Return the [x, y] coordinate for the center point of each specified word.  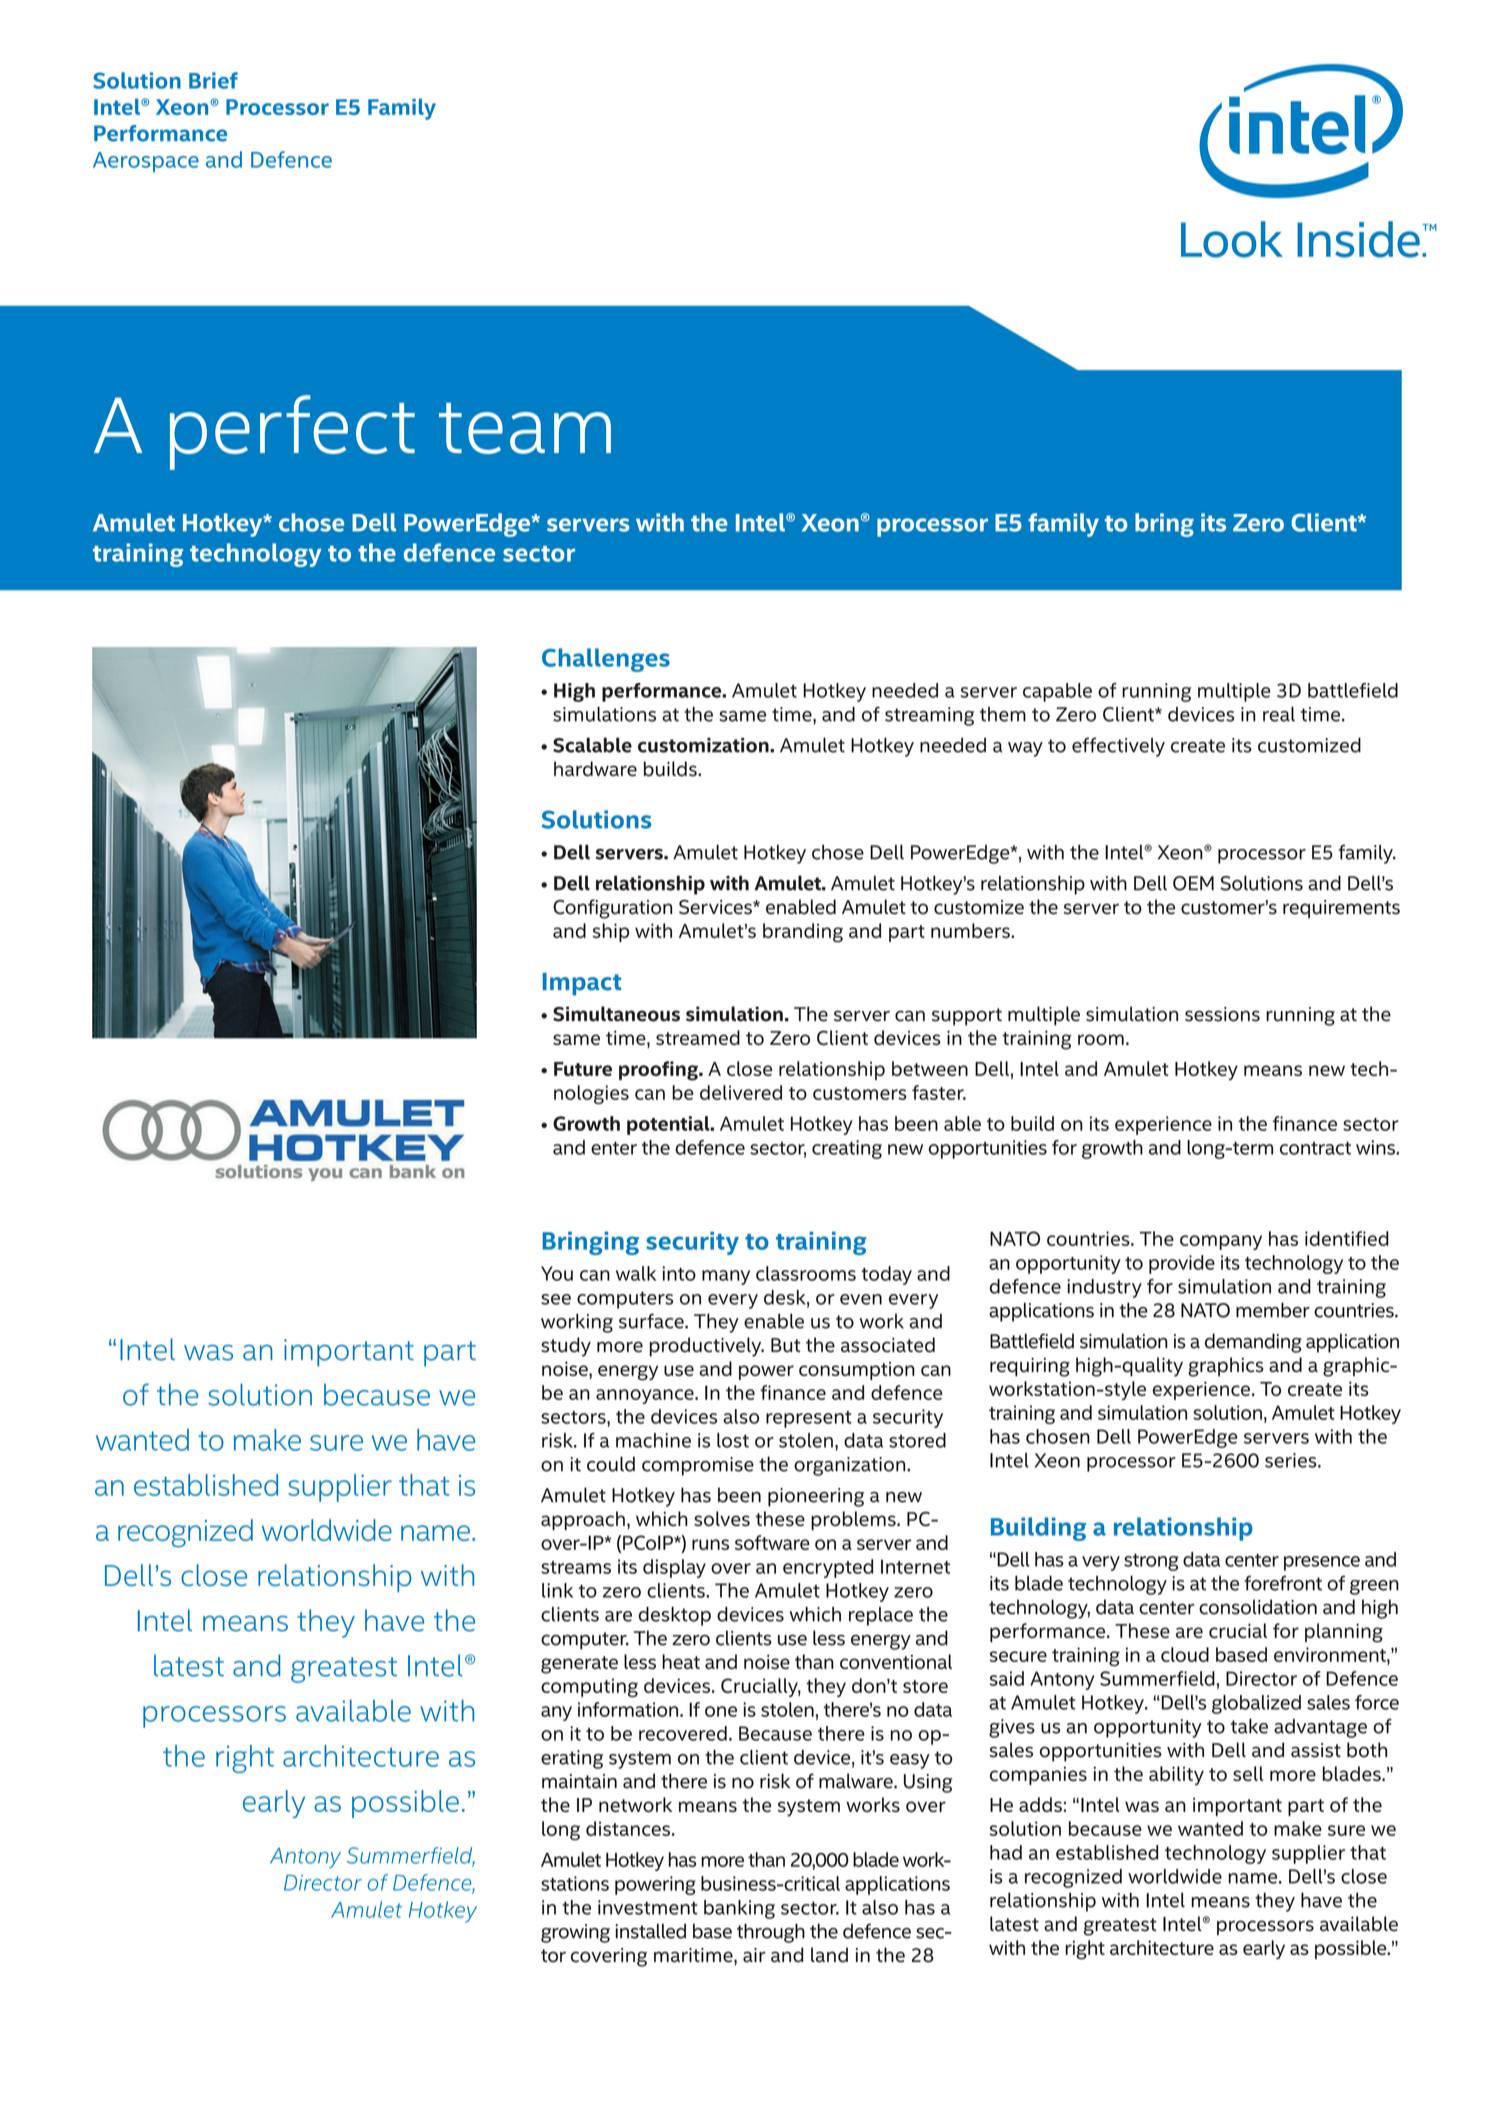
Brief [213, 80]
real [1279, 714]
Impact [582, 984]
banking [739, 1909]
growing [575, 1933]
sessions [1222, 1014]
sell [1248, 1773]
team [525, 428]
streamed [698, 1037]
